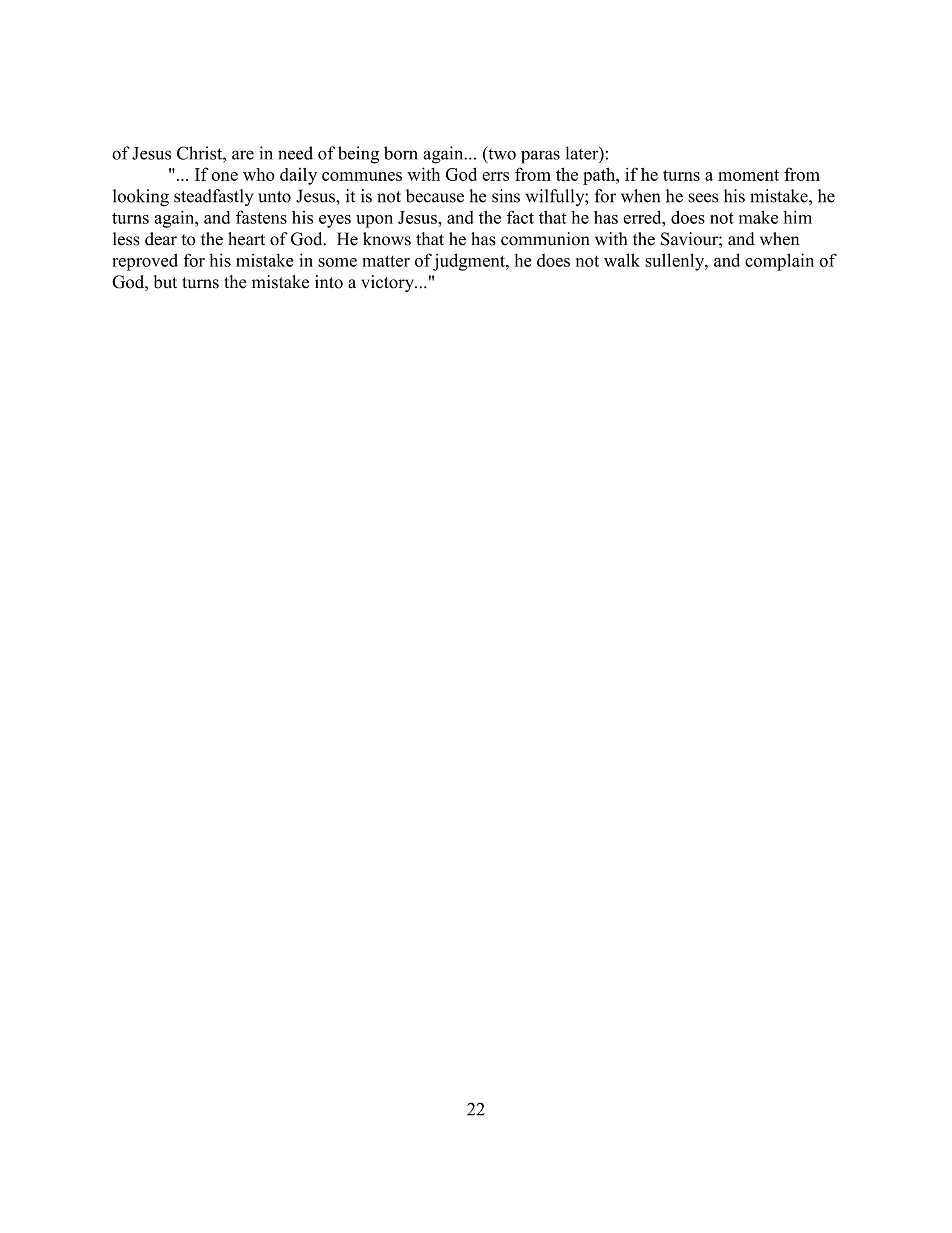 This image has height=1233, width=952. What do you see at coordinates (387, 239) in the image?
I see `knows` at bounding box center [387, 239].
